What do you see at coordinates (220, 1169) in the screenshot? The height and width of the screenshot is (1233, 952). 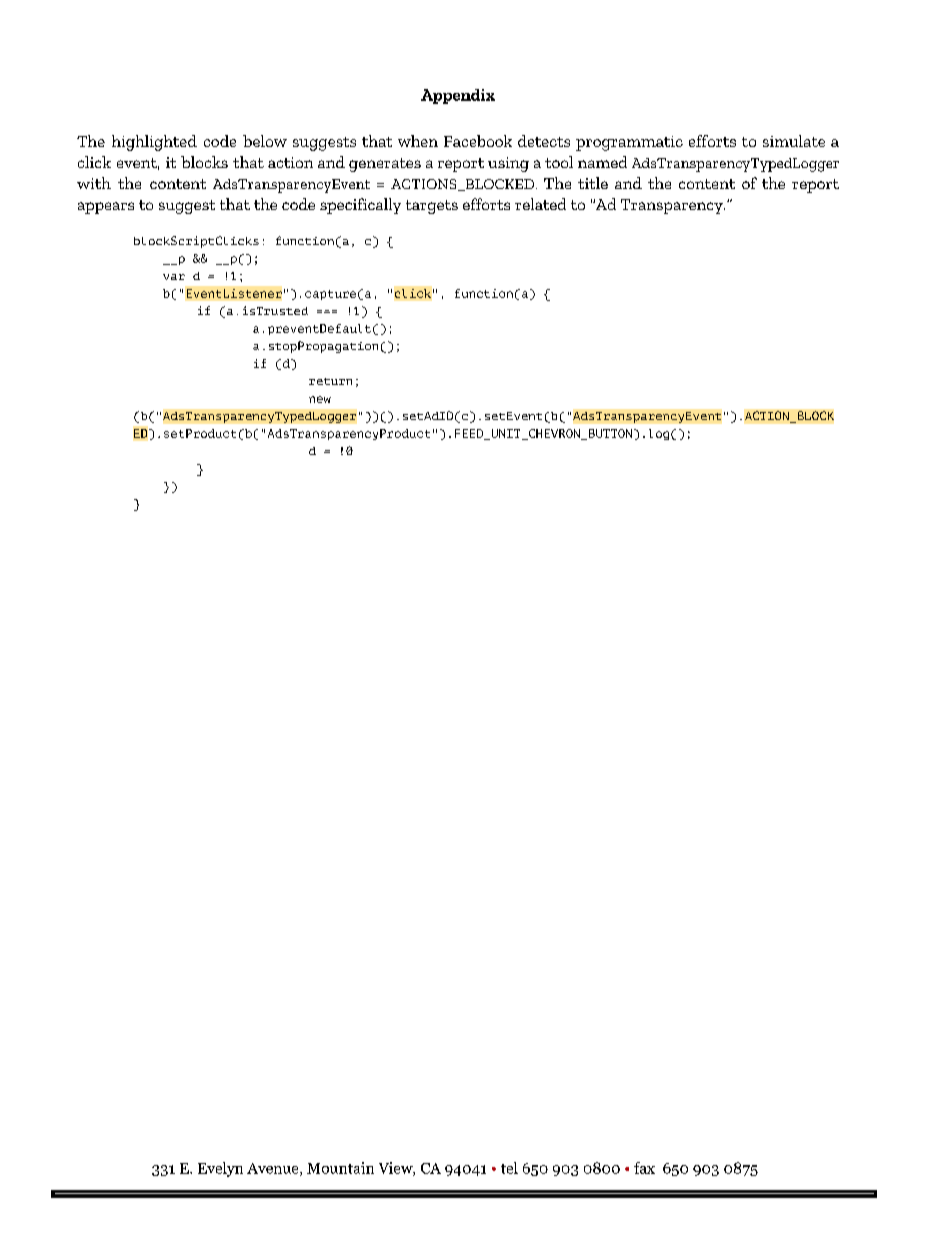 I see `Evelyn` at bounding box center [220, 1169].
